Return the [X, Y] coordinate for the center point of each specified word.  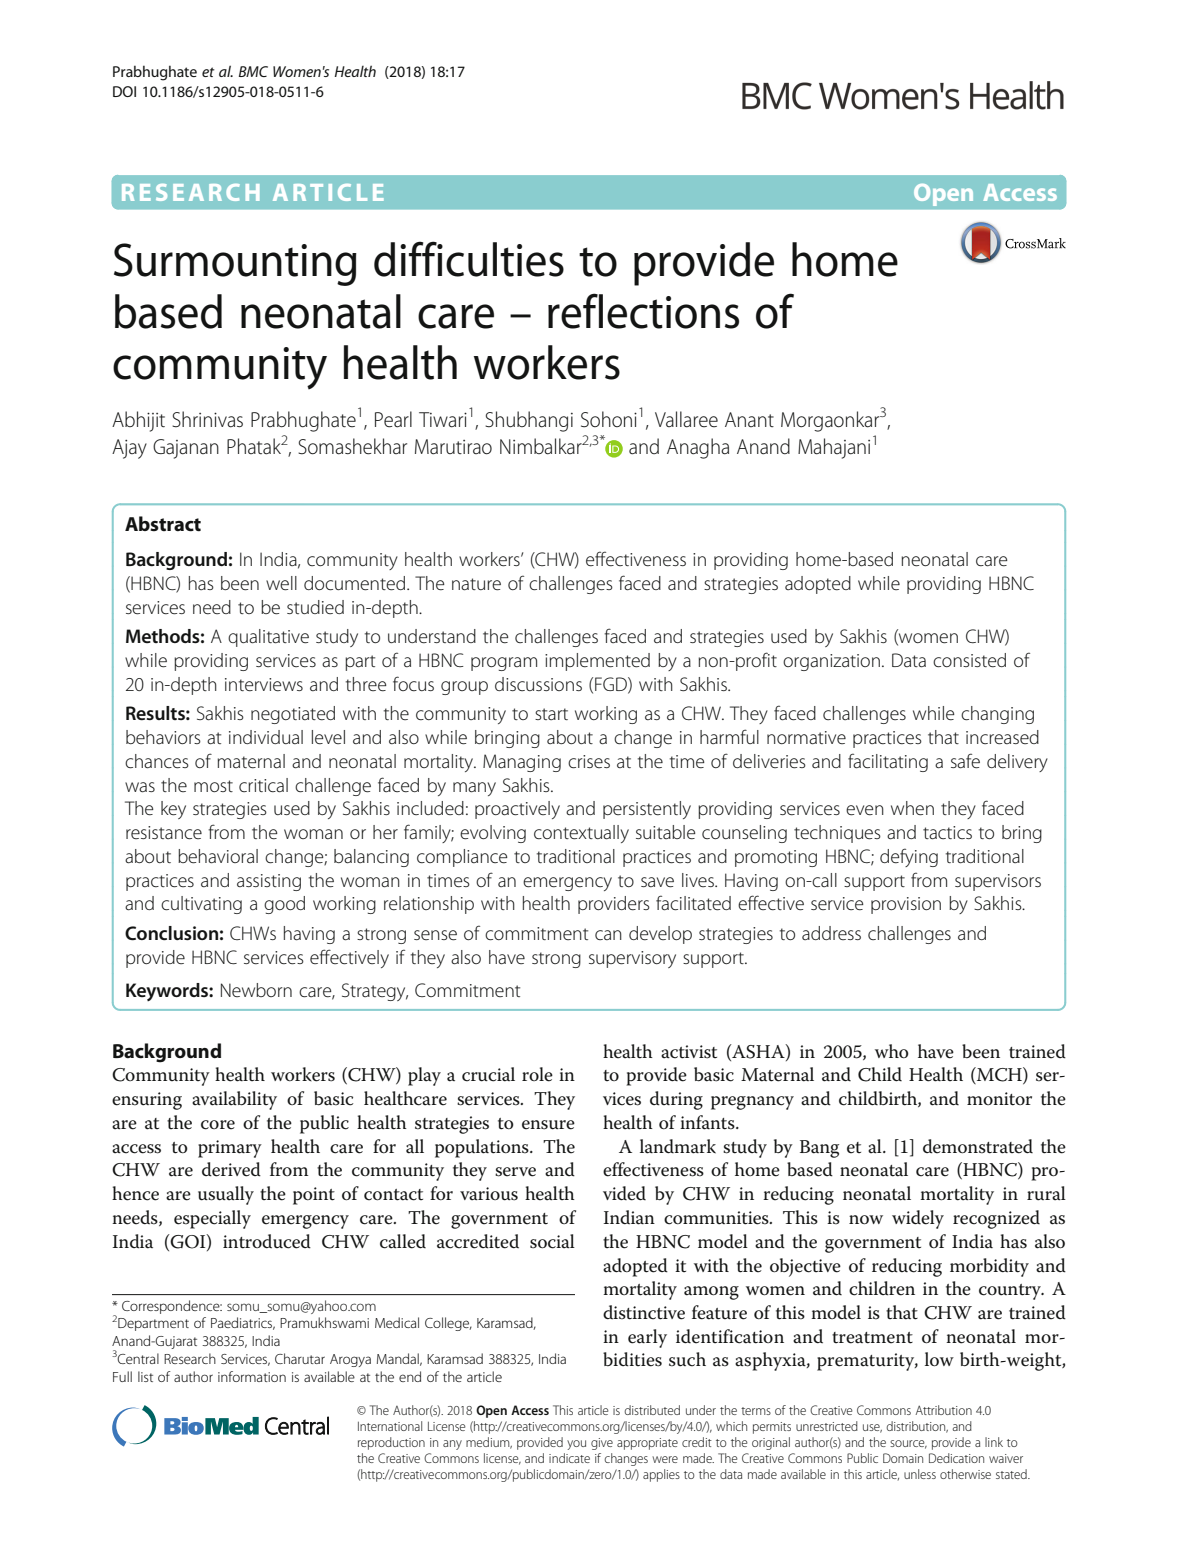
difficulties [469, 259]
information [252, 1376]
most [213, 786]
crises [589, 762]
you [576, 1445]
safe [965, 761]
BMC [253, 71]
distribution [917, 1427]
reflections [643, 311]
